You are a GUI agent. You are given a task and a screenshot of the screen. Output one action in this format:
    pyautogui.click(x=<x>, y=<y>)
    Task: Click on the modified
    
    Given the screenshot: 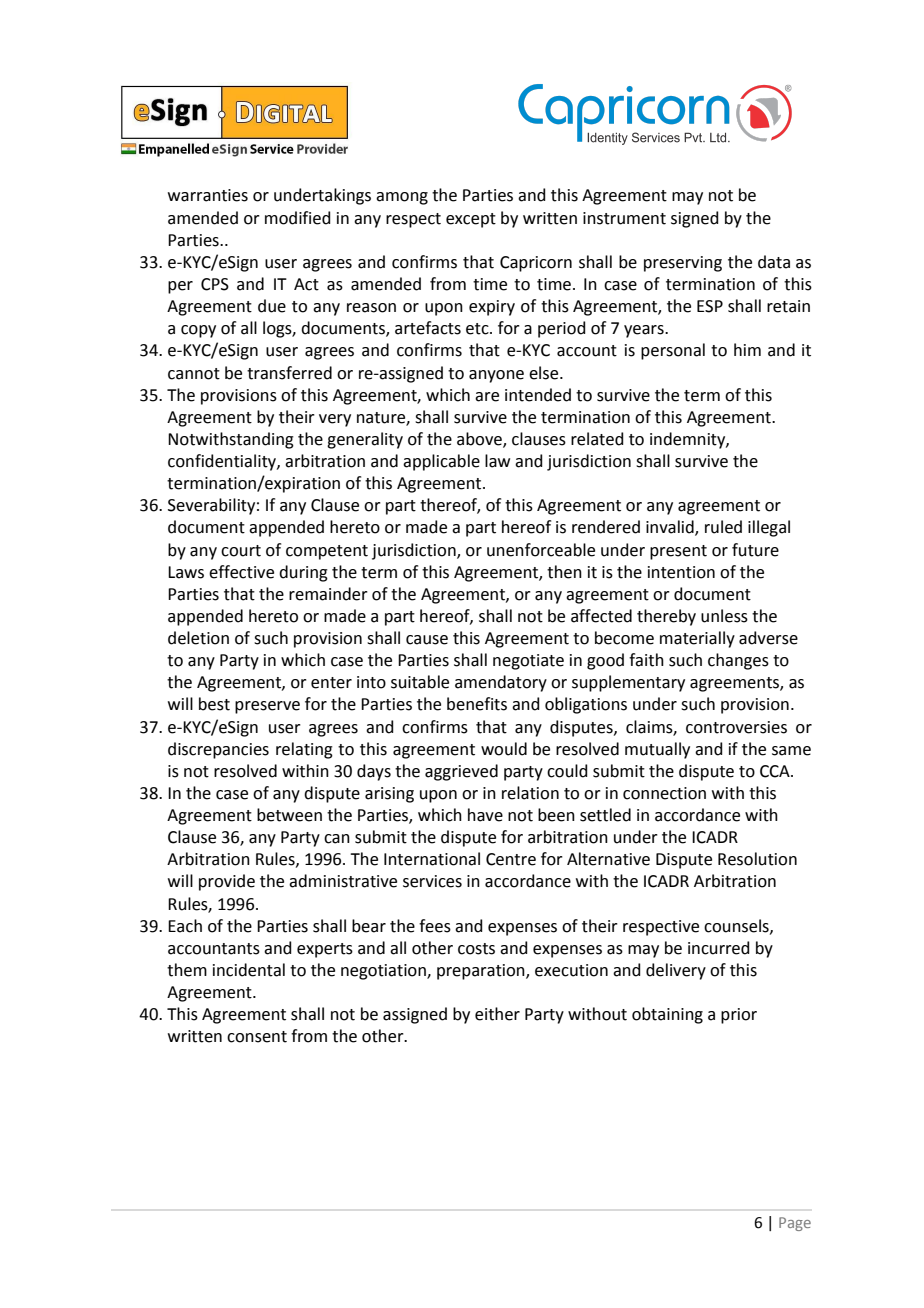 What is the action you would take?
    pyautogui.click(x=298, y=218)
